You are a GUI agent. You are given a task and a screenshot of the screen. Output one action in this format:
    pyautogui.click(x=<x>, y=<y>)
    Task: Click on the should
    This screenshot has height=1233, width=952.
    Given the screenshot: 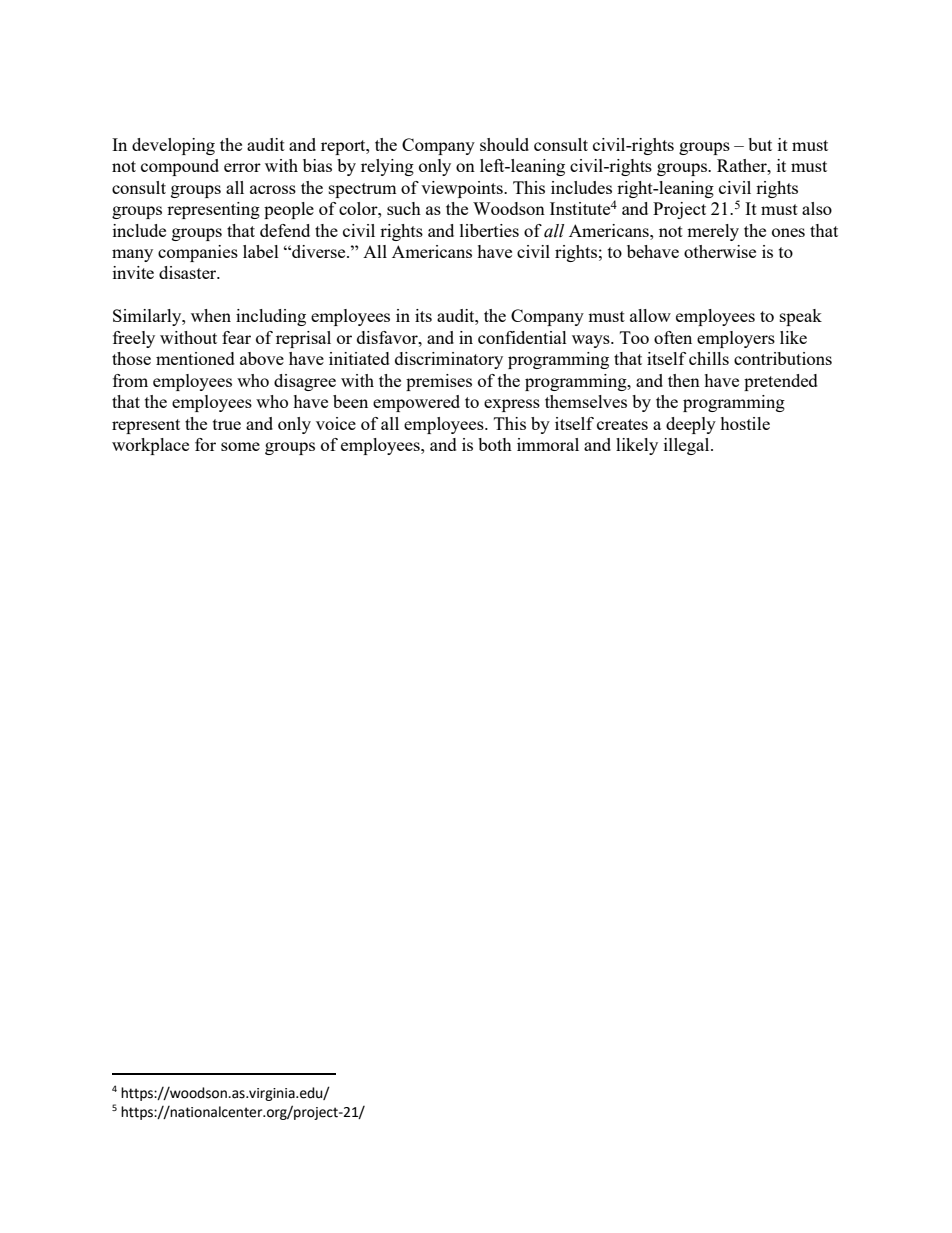 What is the action you would take?
    pyautogui.click(x=504, y=144)
